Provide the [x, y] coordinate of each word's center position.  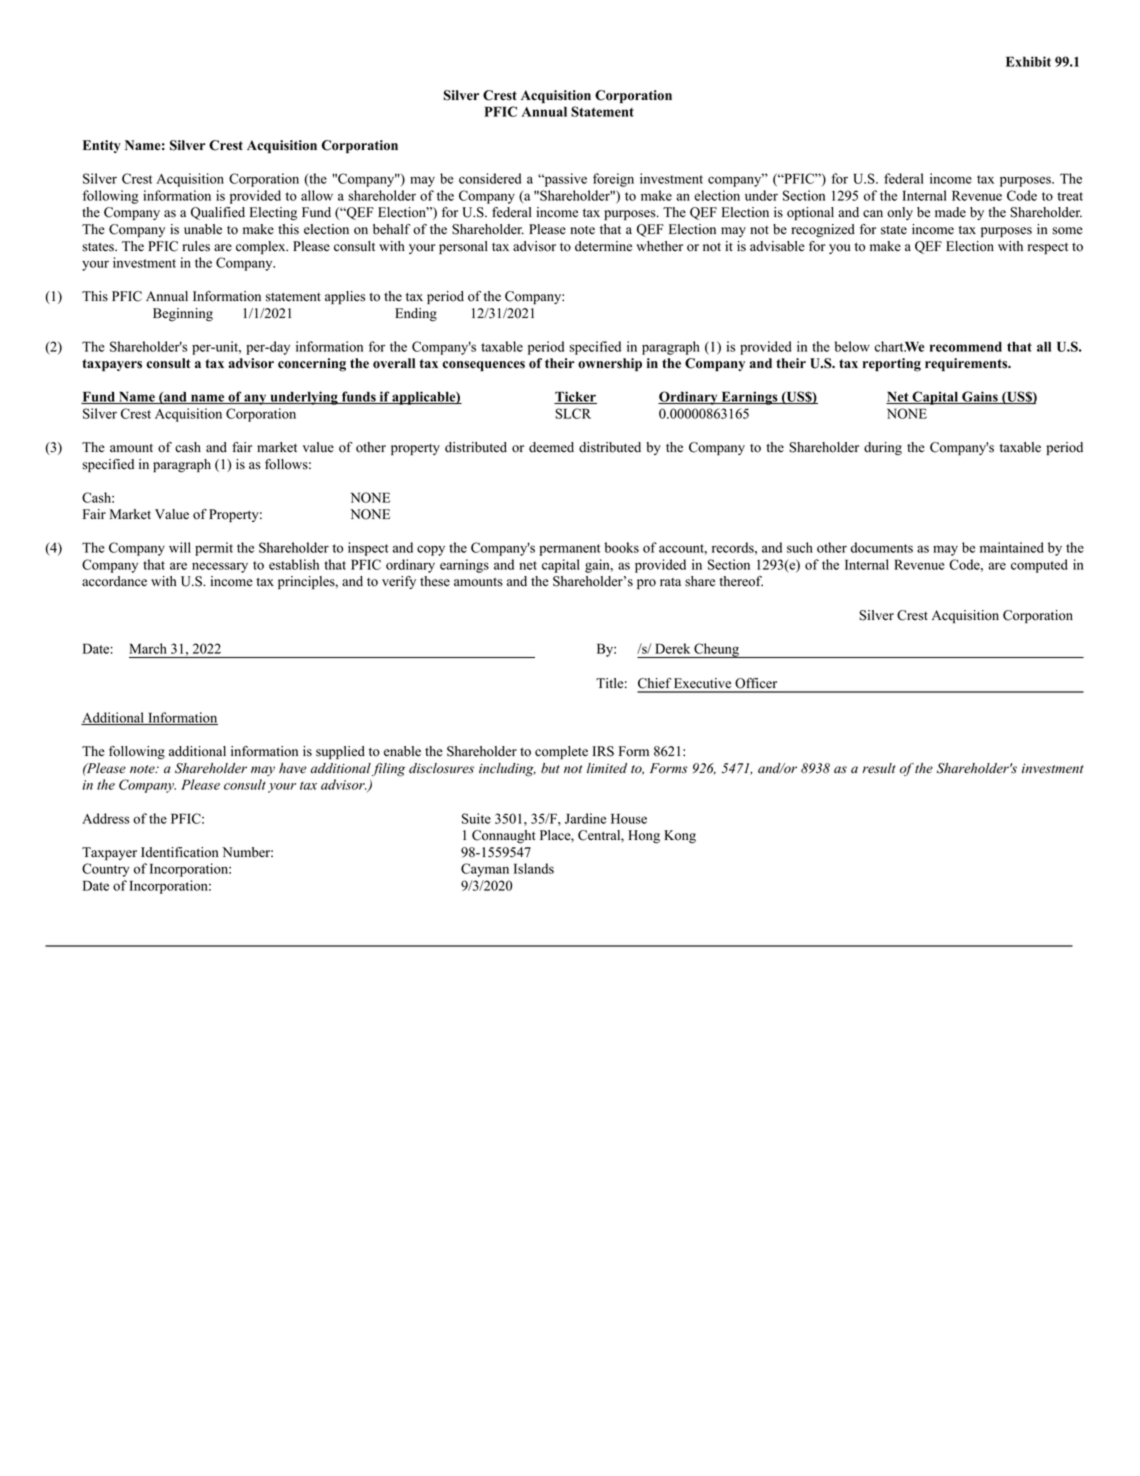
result [878, 768]
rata [670, 582]
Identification [179, 852]
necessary [220, 567]
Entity [102, 146]
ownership [610, 364]
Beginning [183, 315]
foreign [613, 180]
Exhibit [1028, 61]
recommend [966, 347]
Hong [644, 837]
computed [1039, 566]
